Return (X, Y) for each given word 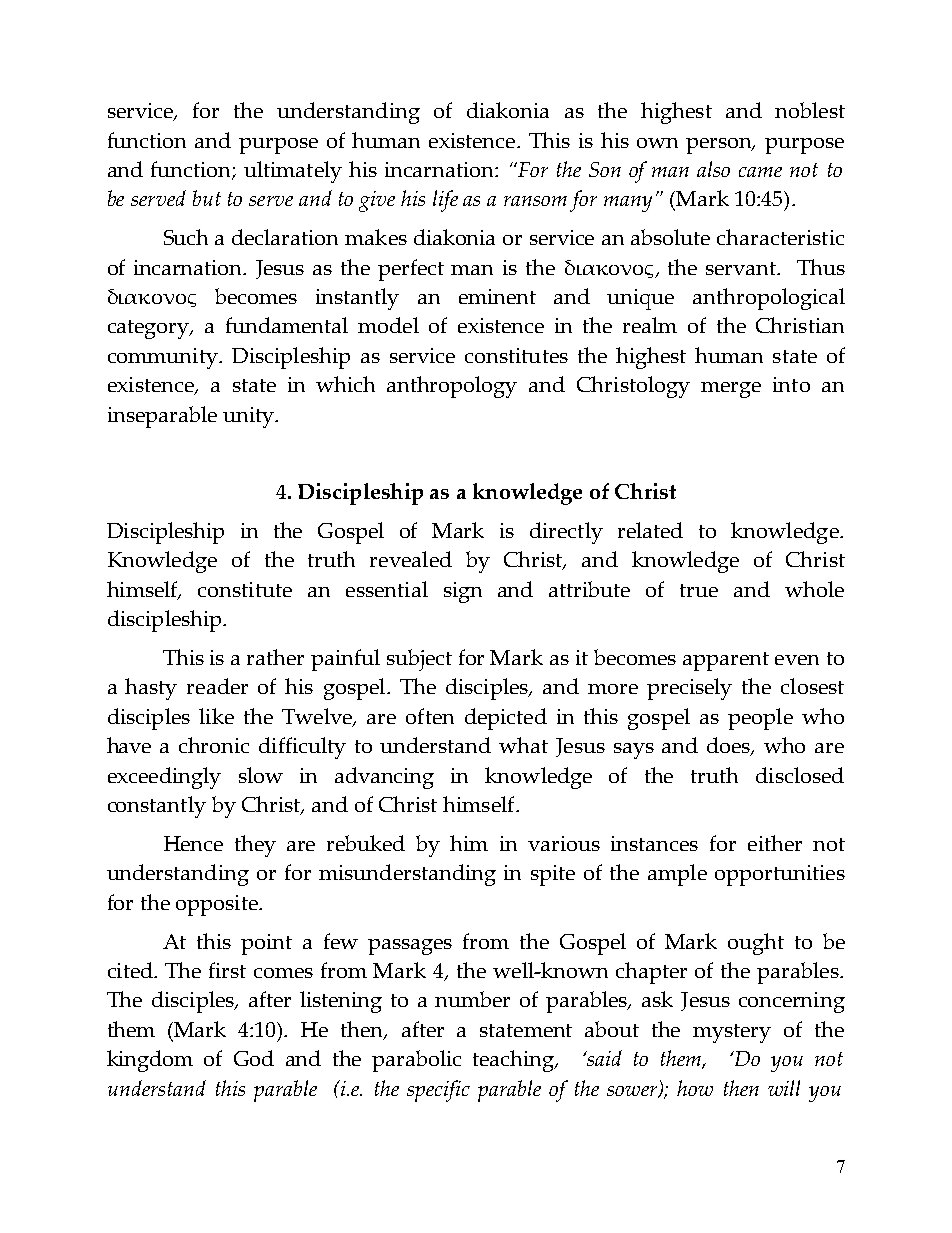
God (254, 1058)
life (445, 201)
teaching (515, 1061)
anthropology (452, 387)
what (523, 745)
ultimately (293, 172)
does (730, 746)
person (720, 146)
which (345, 384)
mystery (732, 1033)
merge (731, 390)
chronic (214, 745)
